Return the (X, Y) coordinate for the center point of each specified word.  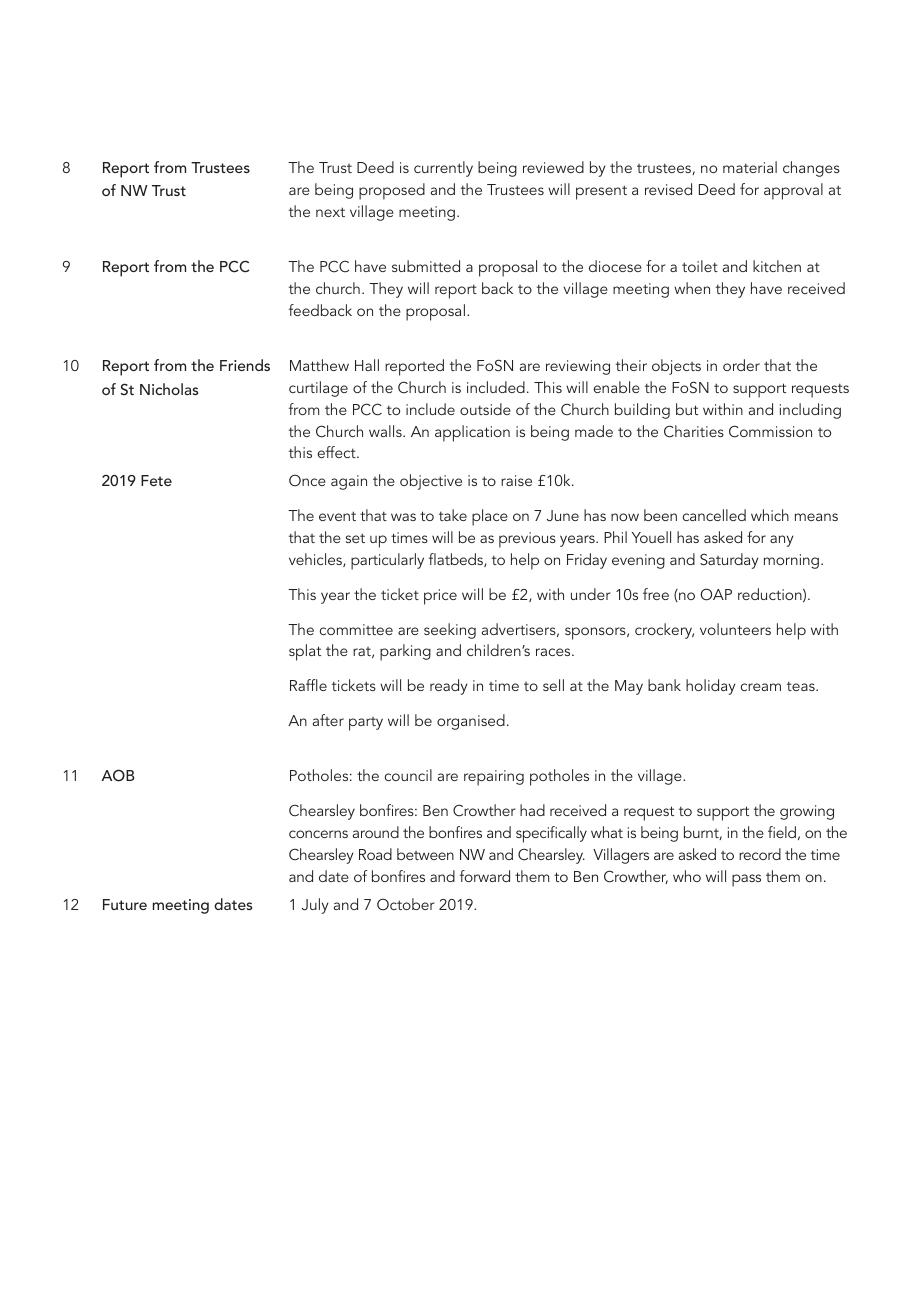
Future (125, 904)
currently (443, 169)
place (490, 517)
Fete (156, 480)
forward (485, 876)
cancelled (714, 515)
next (330, 212)
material (750, 167)
